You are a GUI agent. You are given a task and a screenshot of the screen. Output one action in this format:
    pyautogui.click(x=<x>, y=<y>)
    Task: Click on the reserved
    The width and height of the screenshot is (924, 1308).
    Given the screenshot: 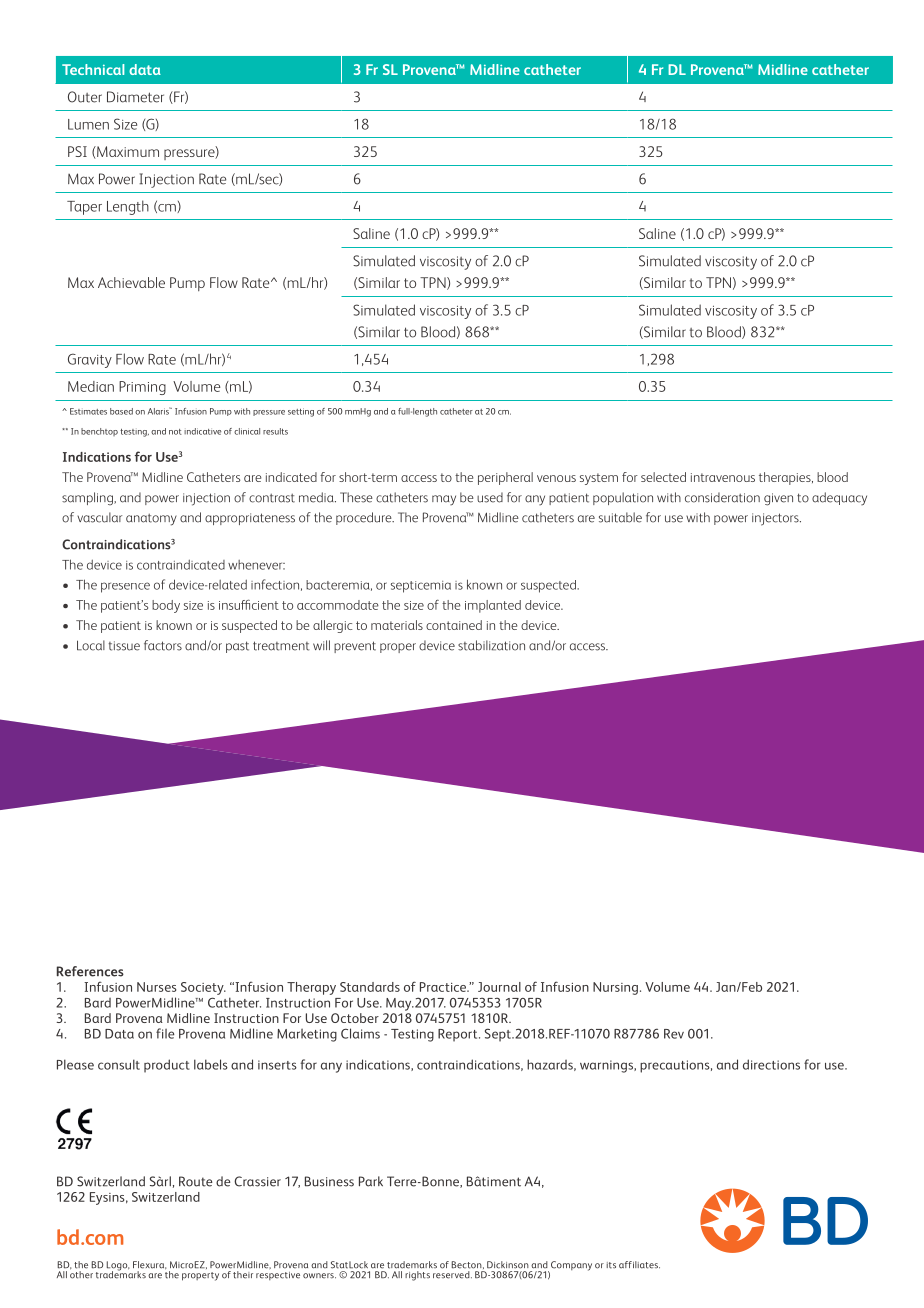 What is the action you would take?
    pyautogui.click(x=452, y=1275)
